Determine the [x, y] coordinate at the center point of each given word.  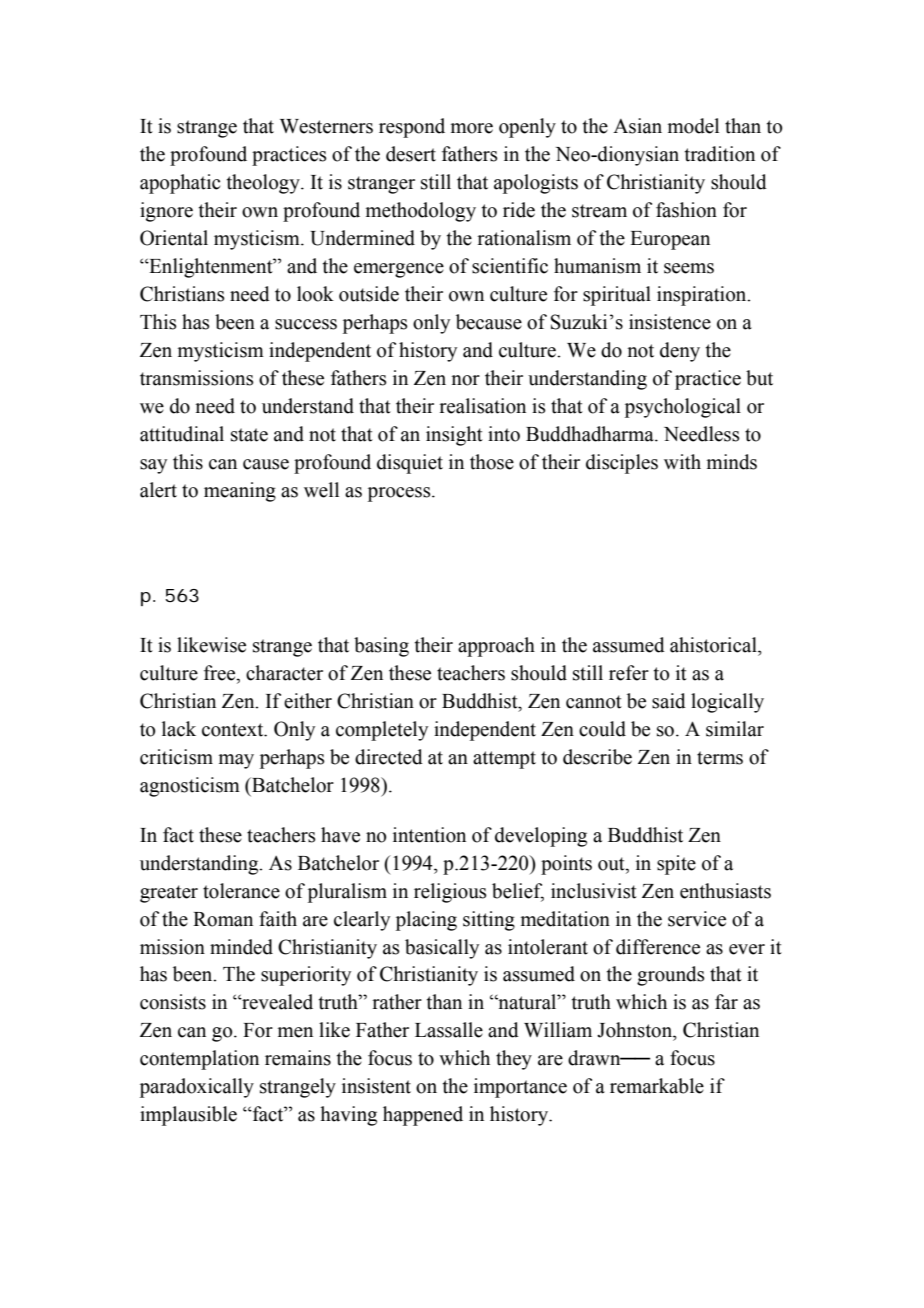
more [472, 128]
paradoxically [197, 1088]
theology [264, 184]
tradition [720, 154]
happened [423, 1116]
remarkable [657, 1086]
